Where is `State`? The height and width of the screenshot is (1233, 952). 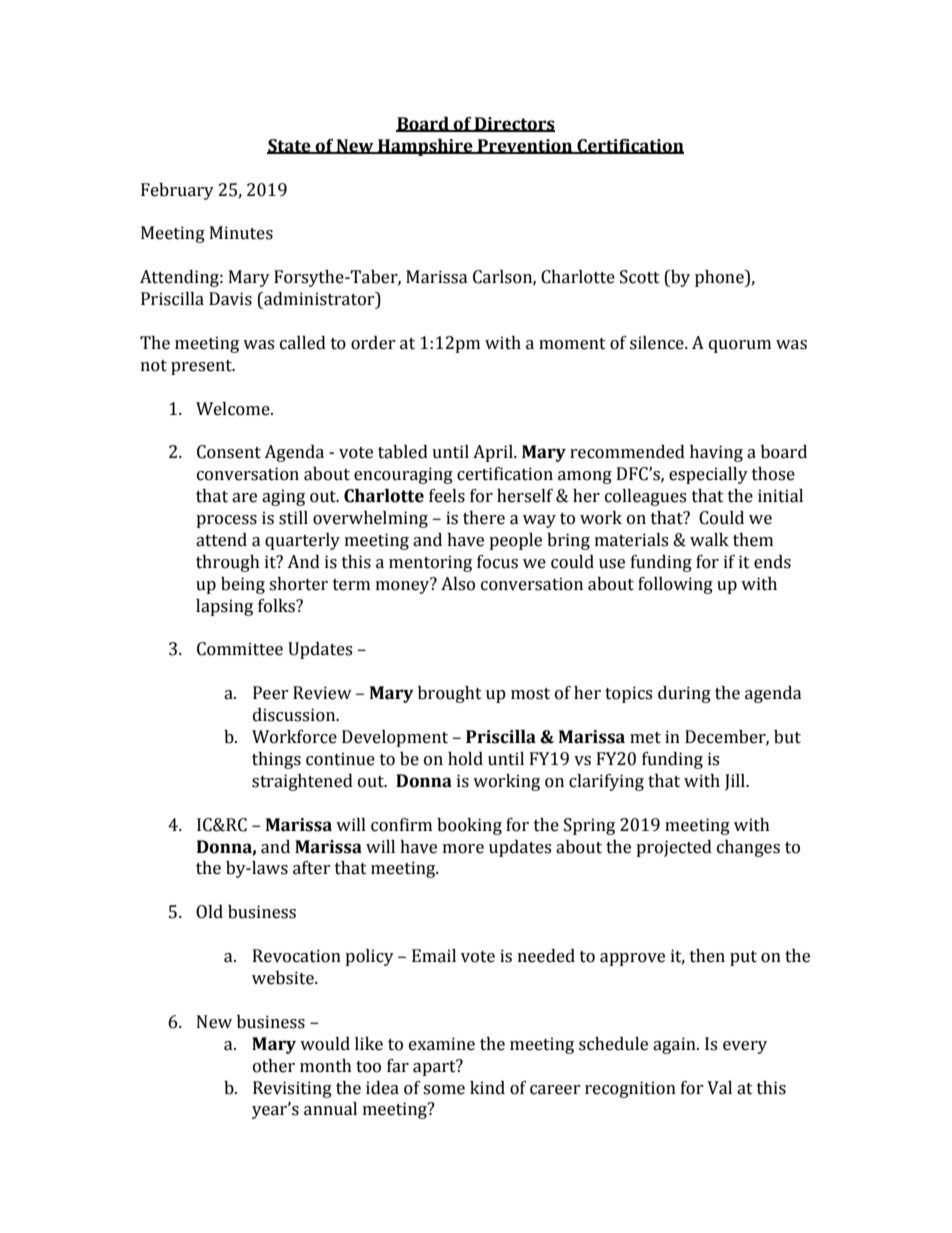
State is located at coordinates (290, 146).
